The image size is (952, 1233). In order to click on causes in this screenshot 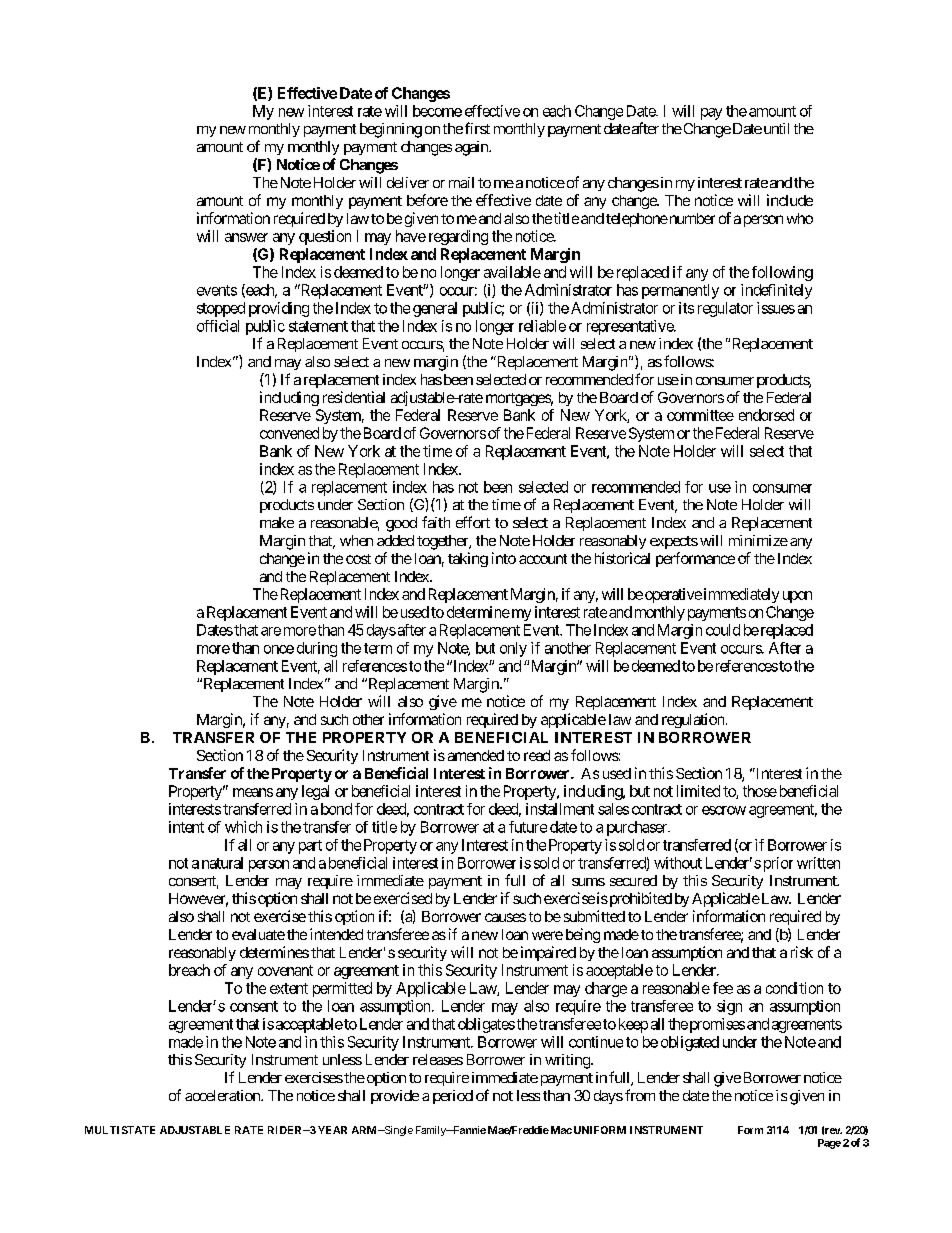, I will do `click(505, 917)`.
